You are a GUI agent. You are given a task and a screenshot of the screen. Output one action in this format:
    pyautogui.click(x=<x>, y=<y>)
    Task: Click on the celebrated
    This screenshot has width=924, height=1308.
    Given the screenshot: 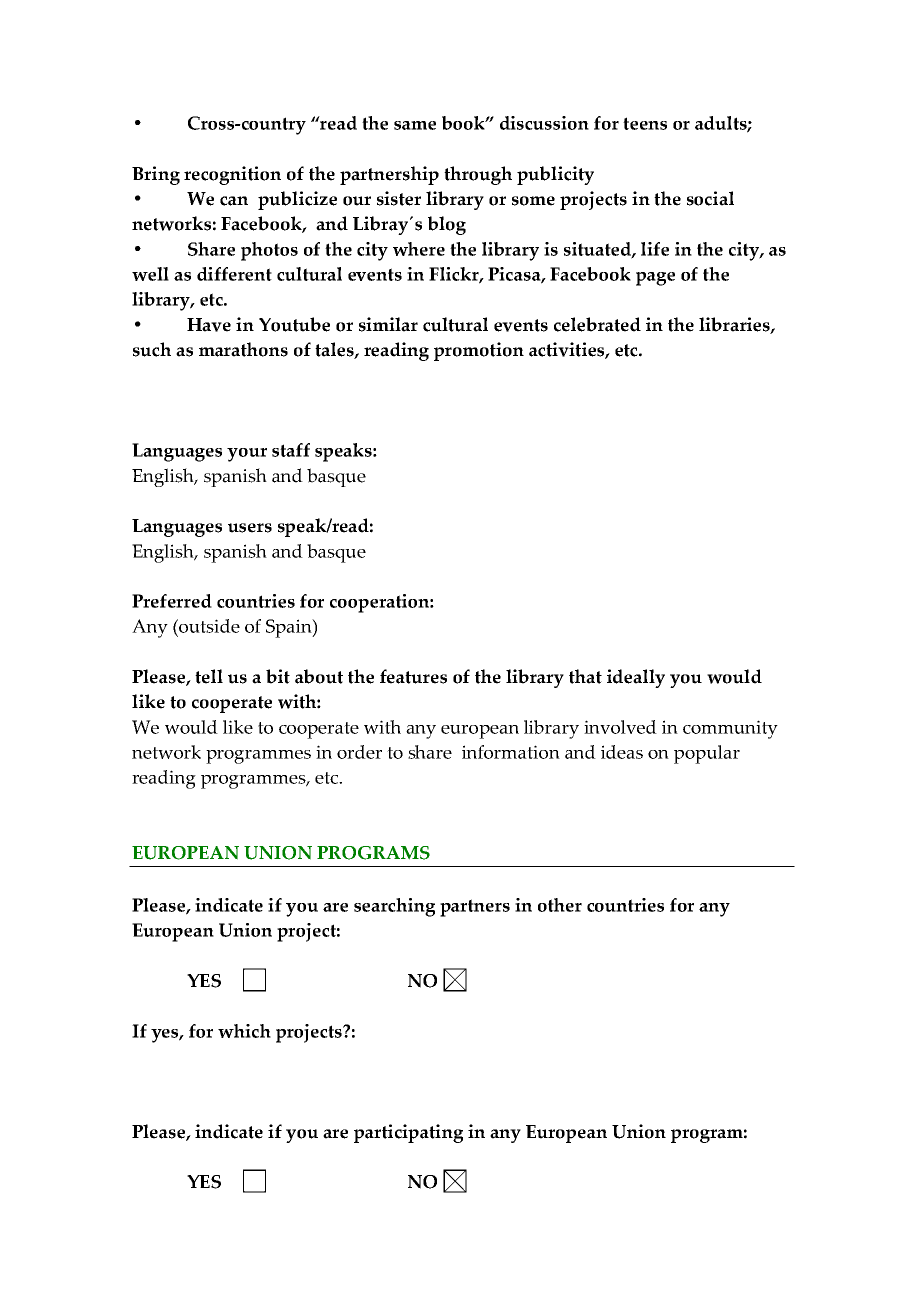 What is the action you would take?
    pyautogui.click(x=597, y=324)
